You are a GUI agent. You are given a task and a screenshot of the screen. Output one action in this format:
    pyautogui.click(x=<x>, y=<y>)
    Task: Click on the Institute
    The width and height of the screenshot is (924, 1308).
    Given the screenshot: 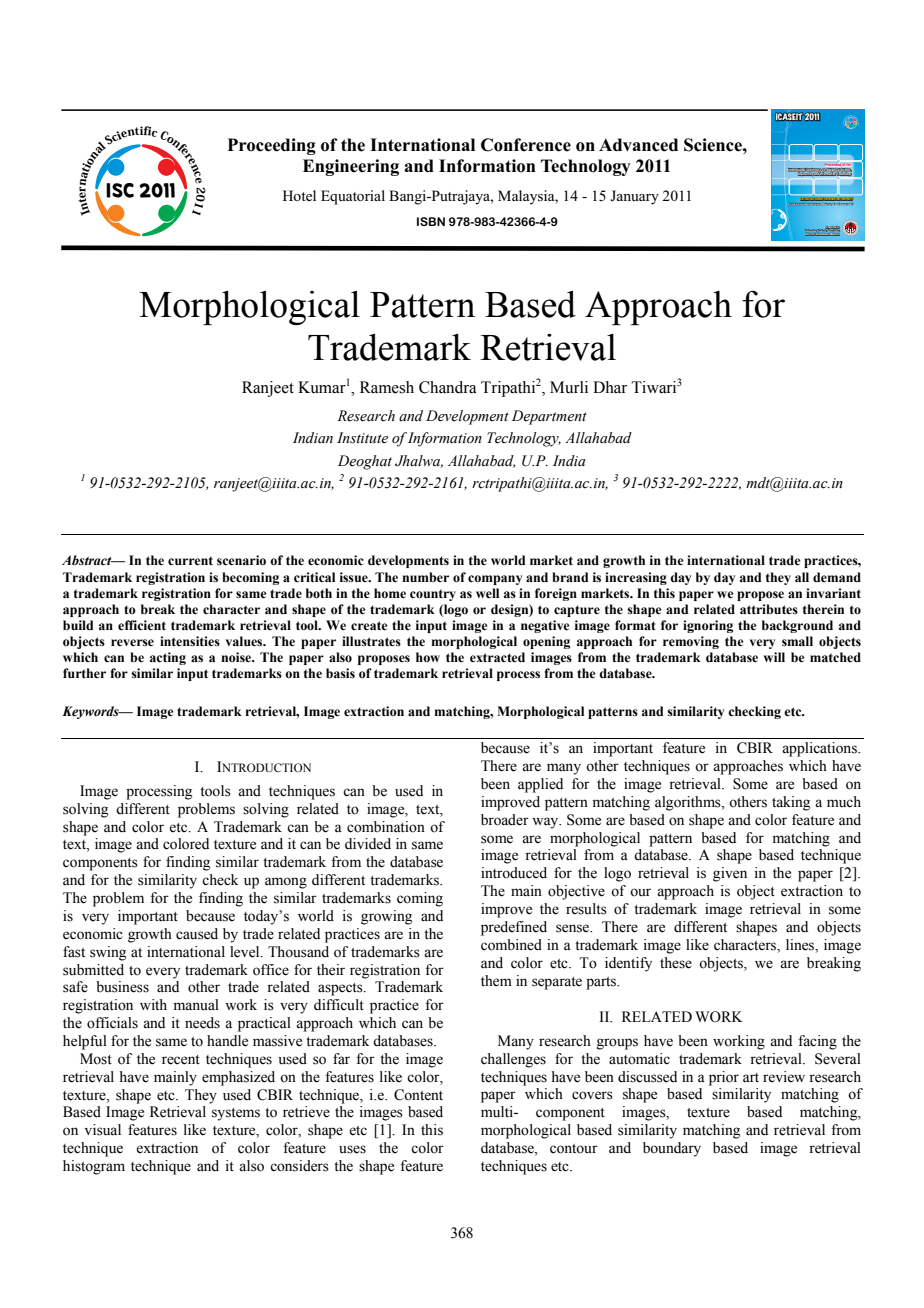 What is the action you would take?
    pyautogui.click(x=362, y=438)
